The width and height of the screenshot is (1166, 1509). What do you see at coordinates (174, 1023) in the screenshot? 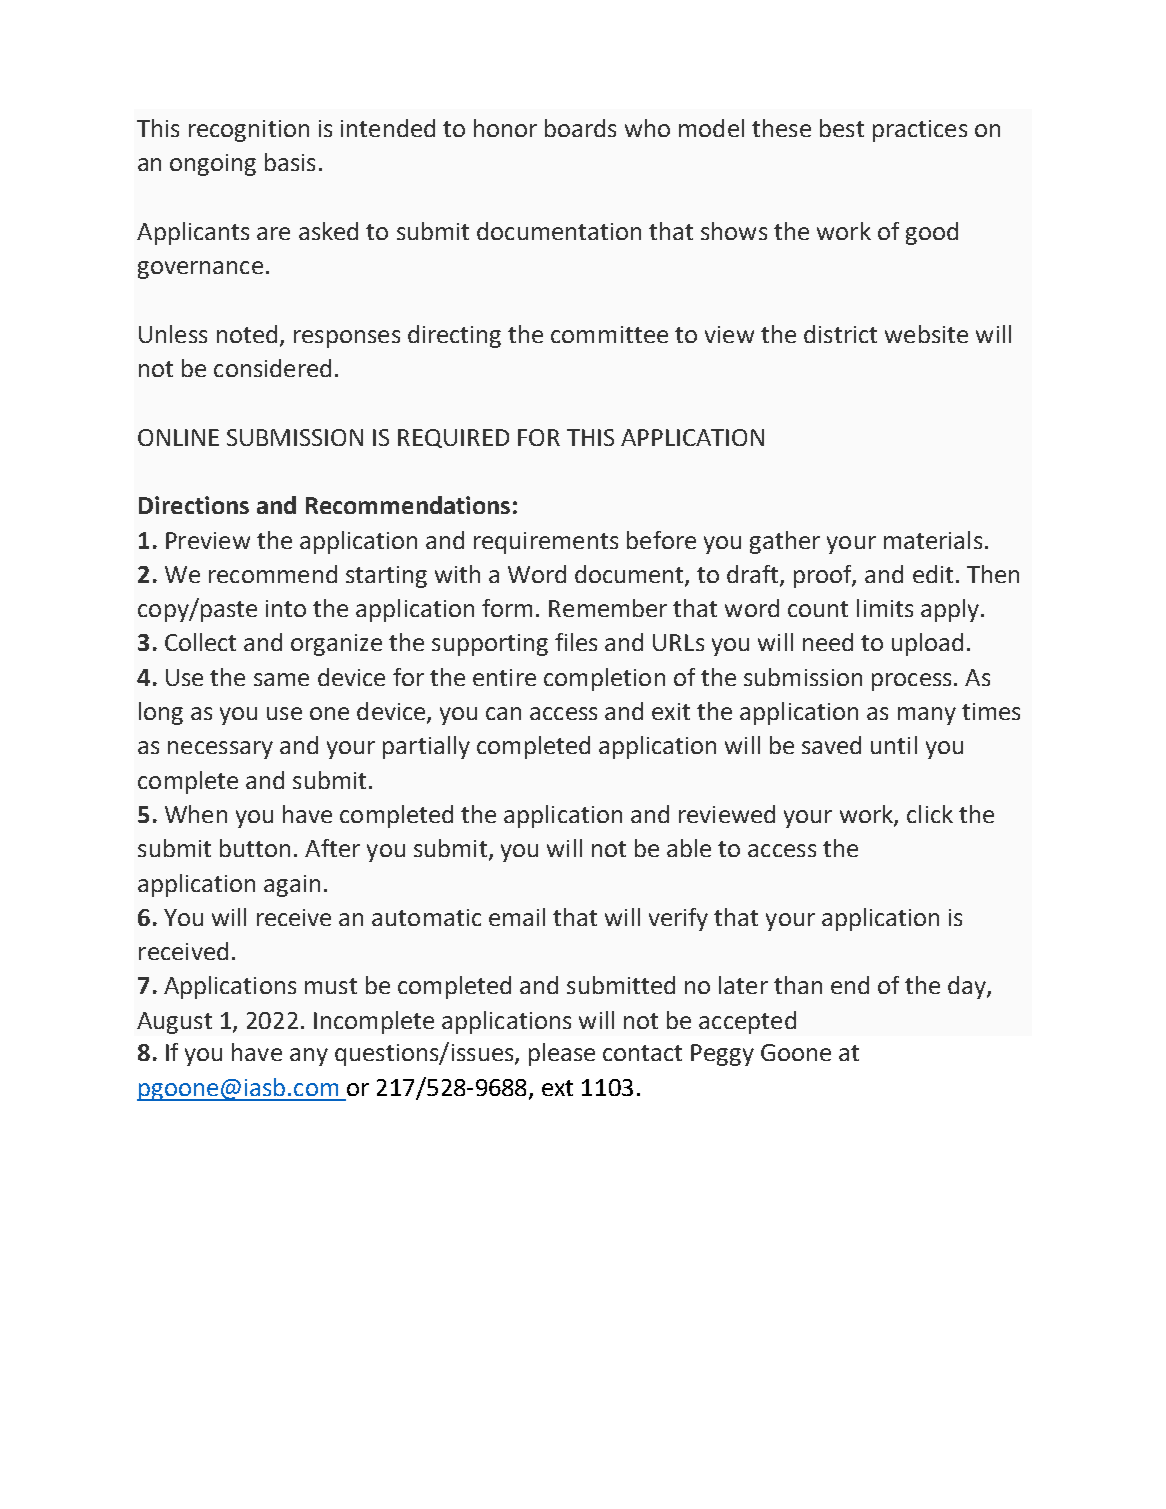
I see `August` at bounding box center [174, 1023].
